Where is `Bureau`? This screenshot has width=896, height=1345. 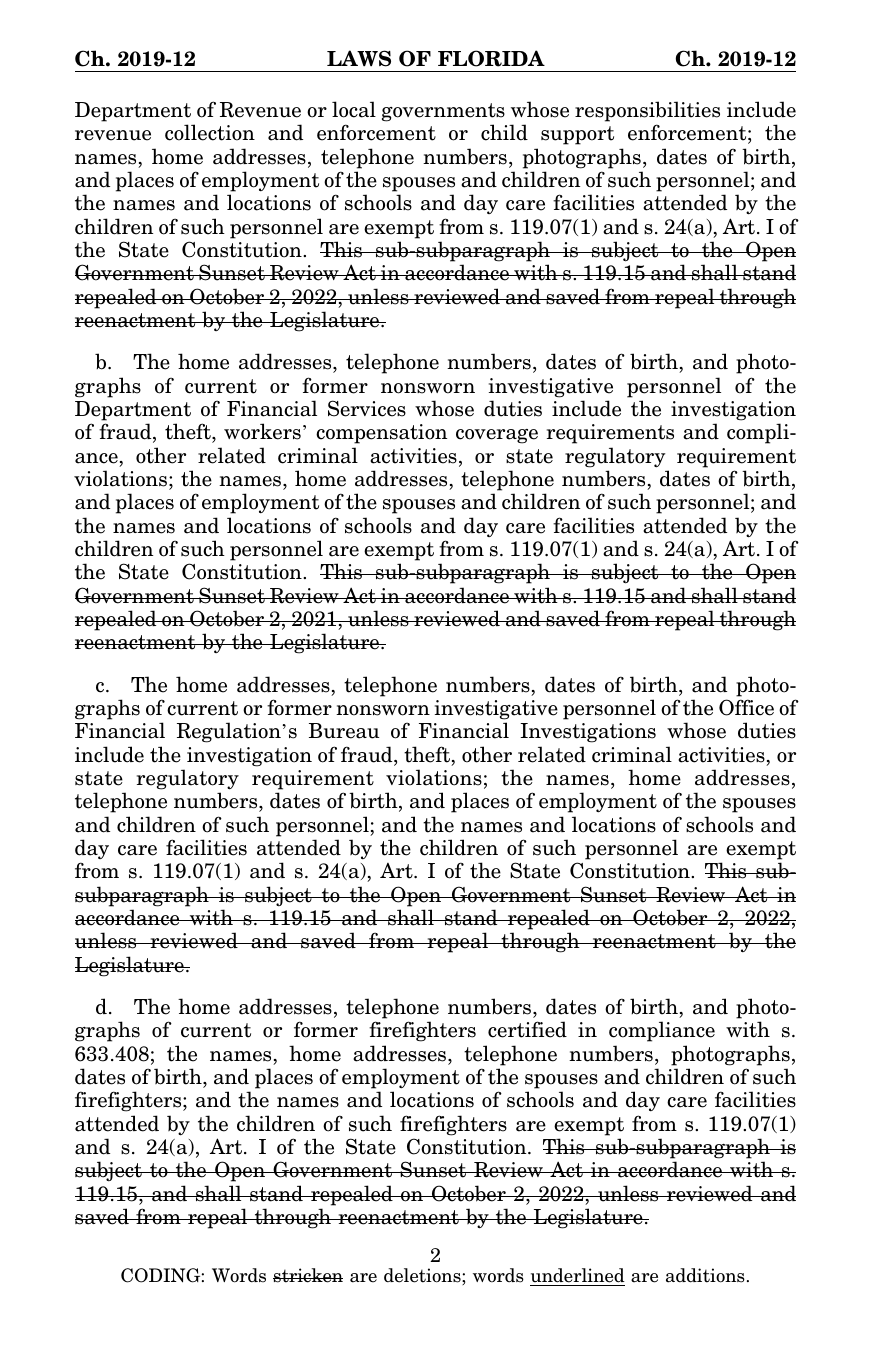
Bureau is located at coordinates (344, 731).
